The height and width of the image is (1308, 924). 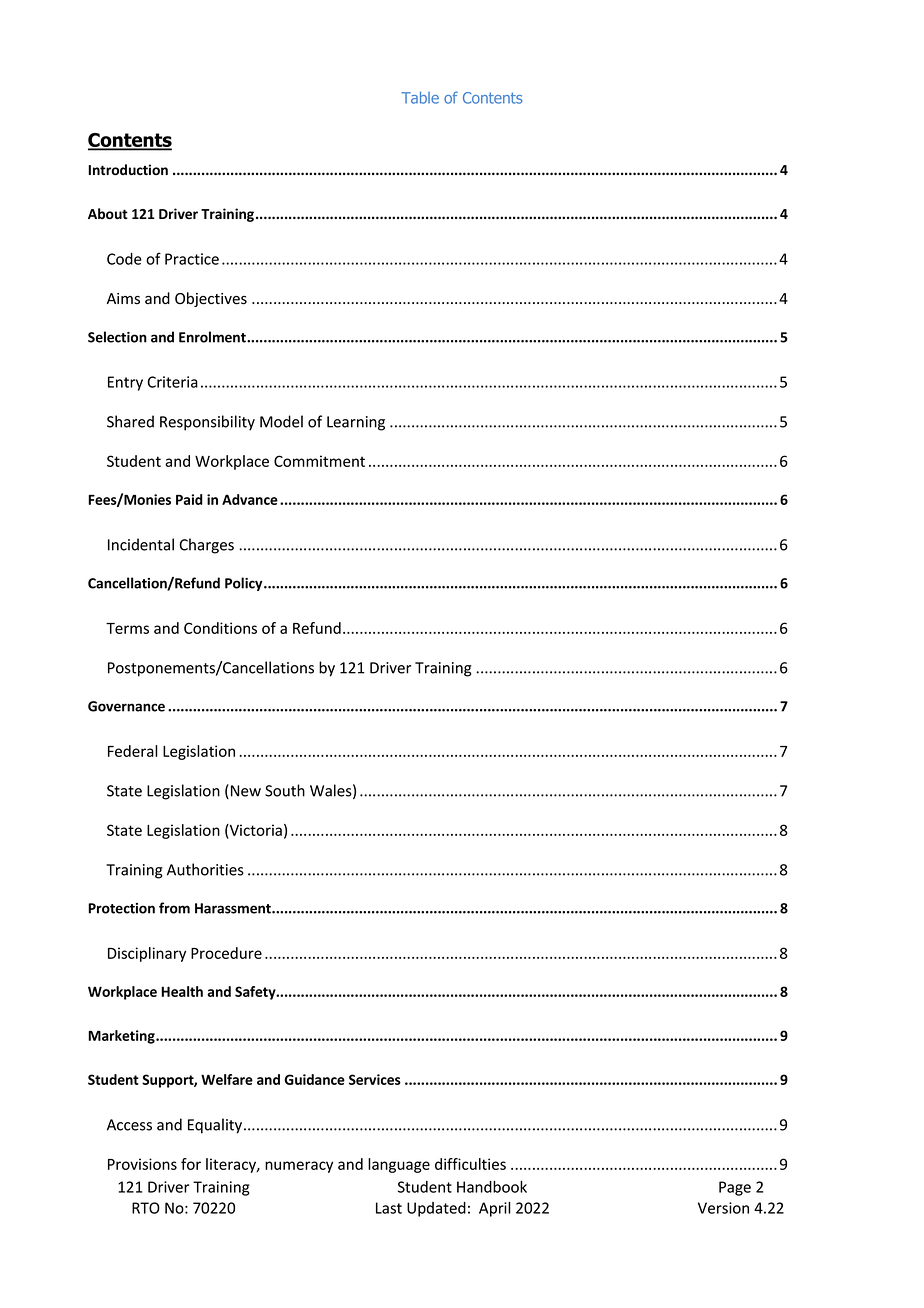 What do you see at coordinates (375, 1079) in the image?
I see `Services` at bounding box center [375, 1079].
